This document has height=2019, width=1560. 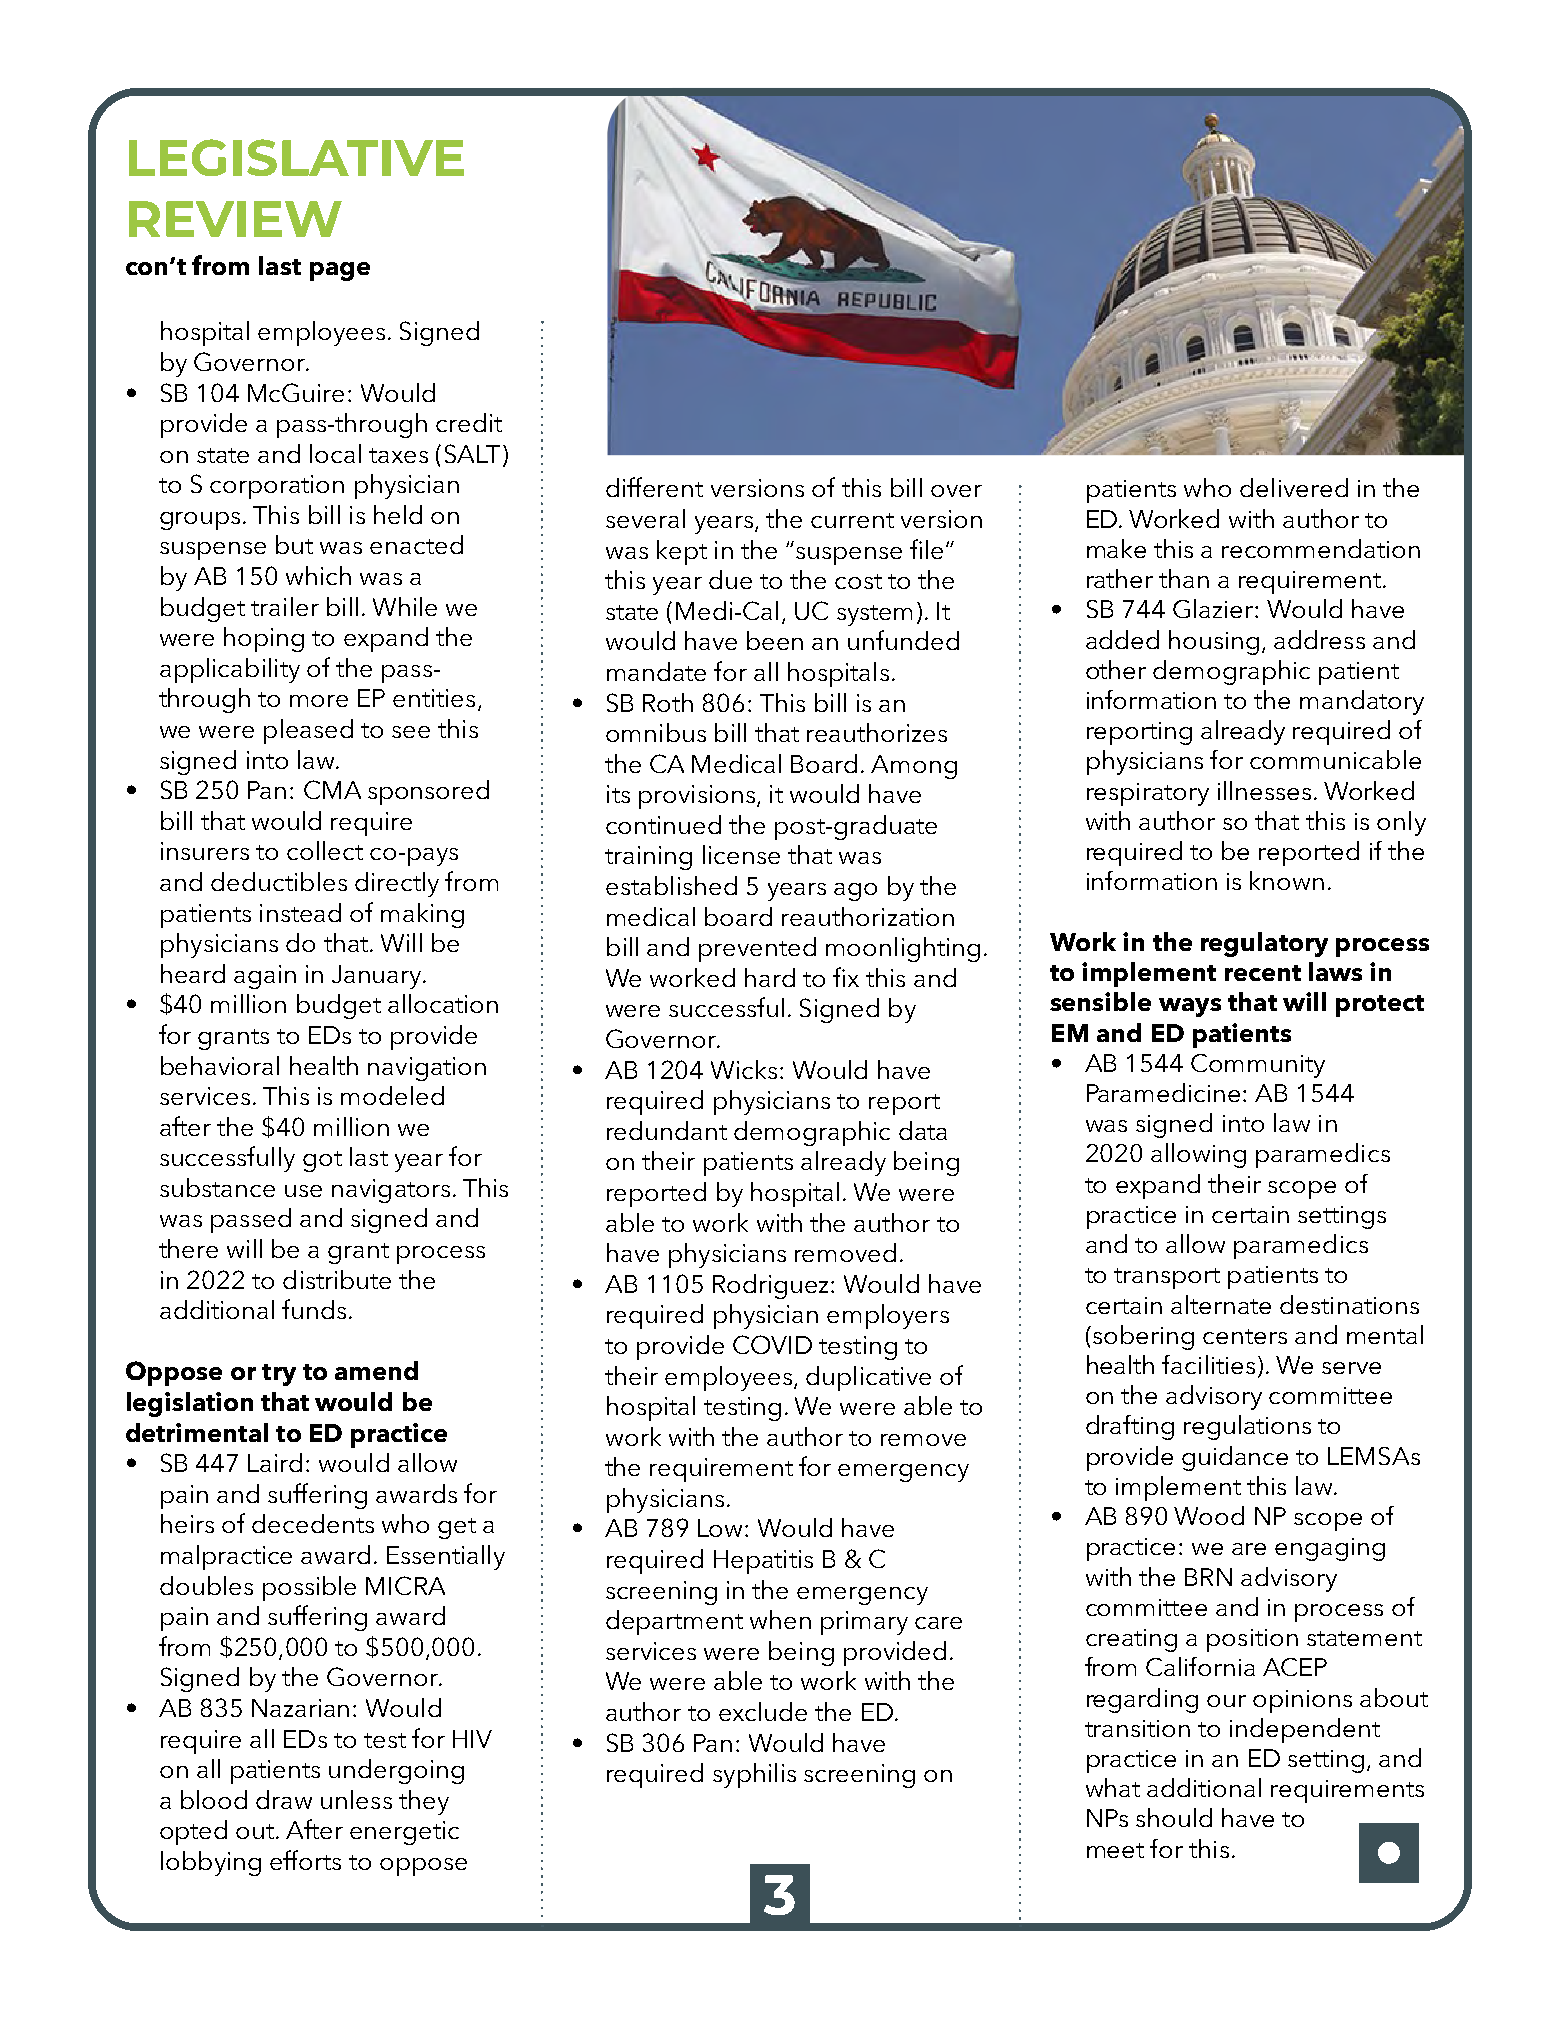 I want to click on should, so click(x=1174, y=1817).
